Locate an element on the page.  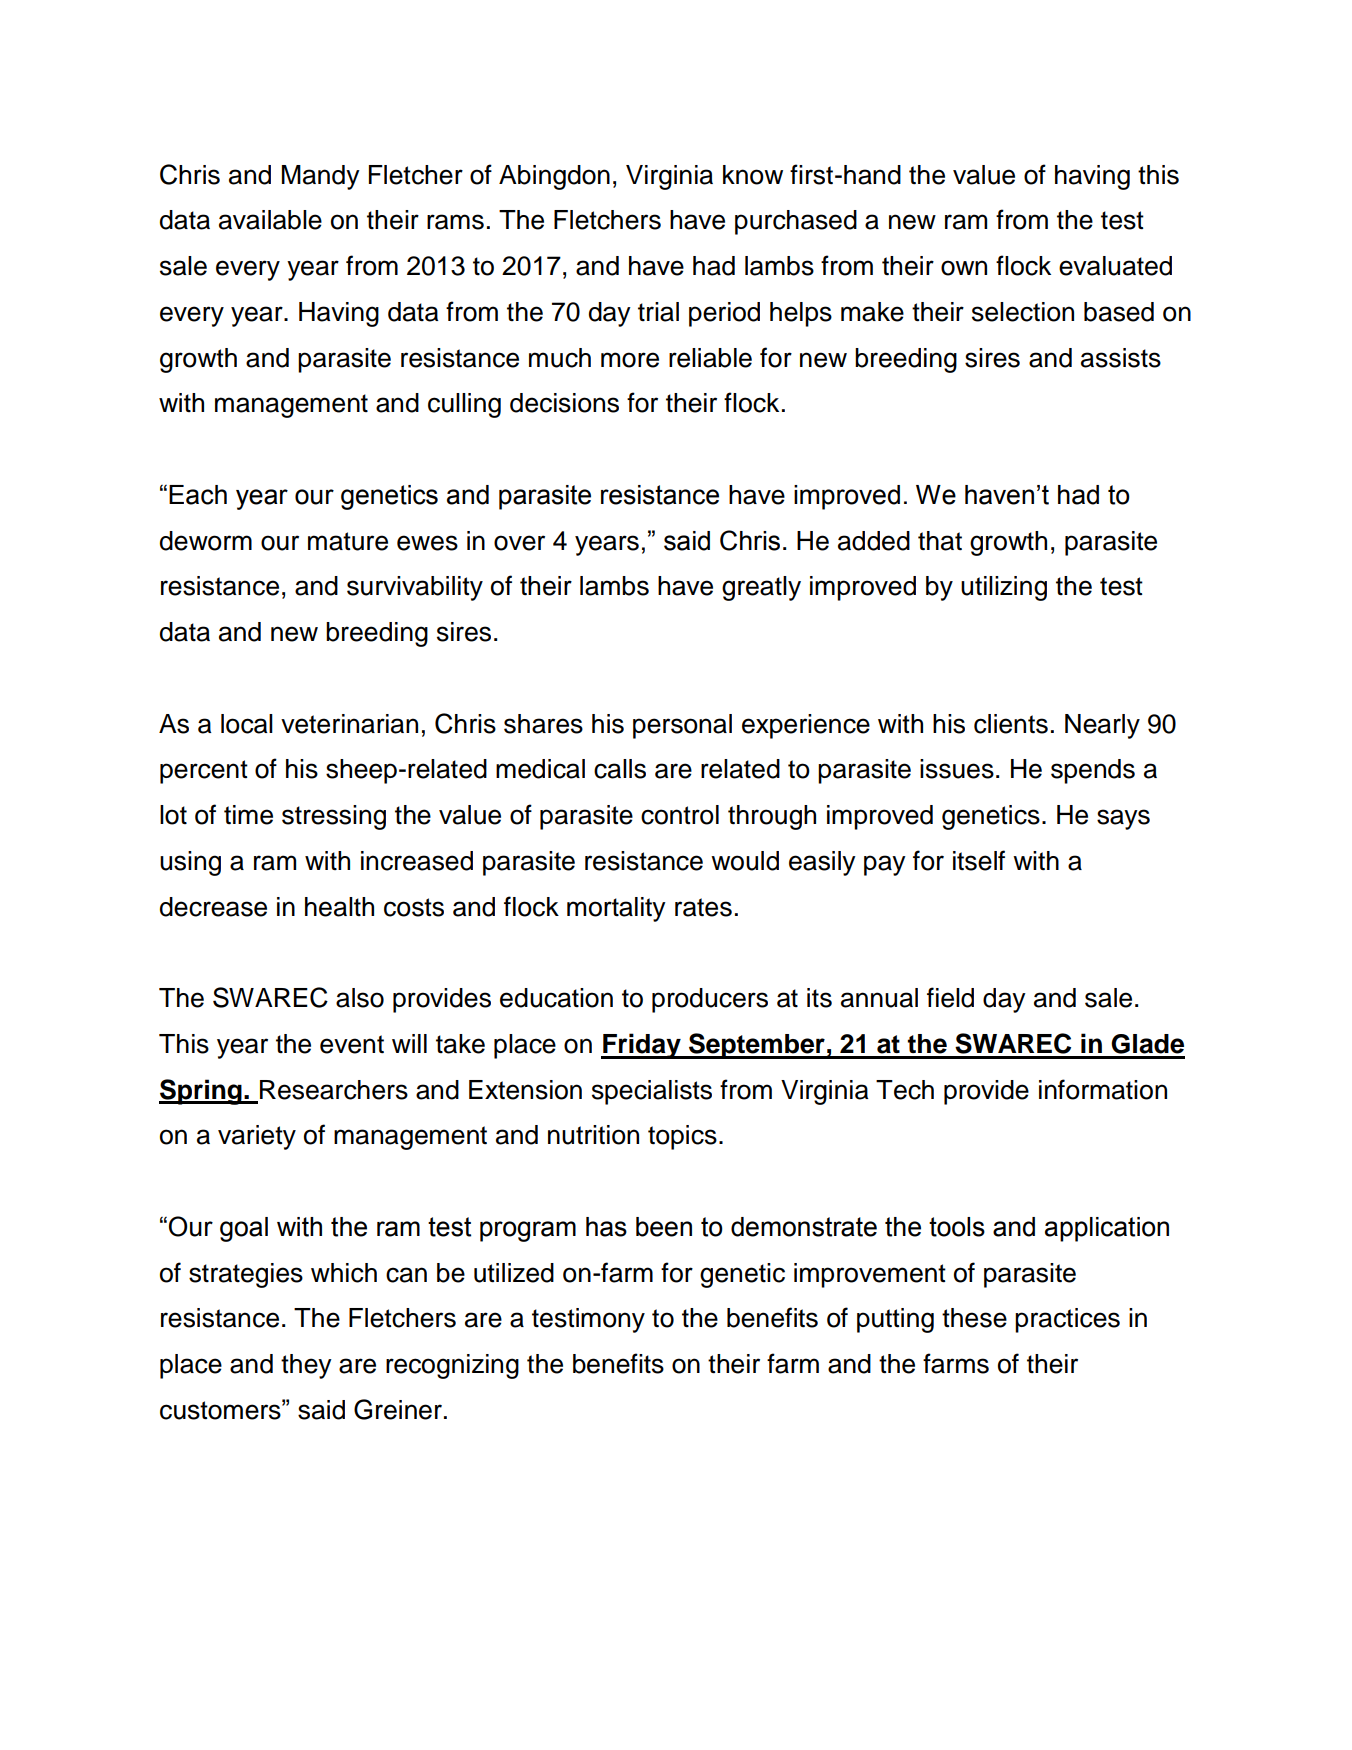
calls is located at coordinates (620, 769).
